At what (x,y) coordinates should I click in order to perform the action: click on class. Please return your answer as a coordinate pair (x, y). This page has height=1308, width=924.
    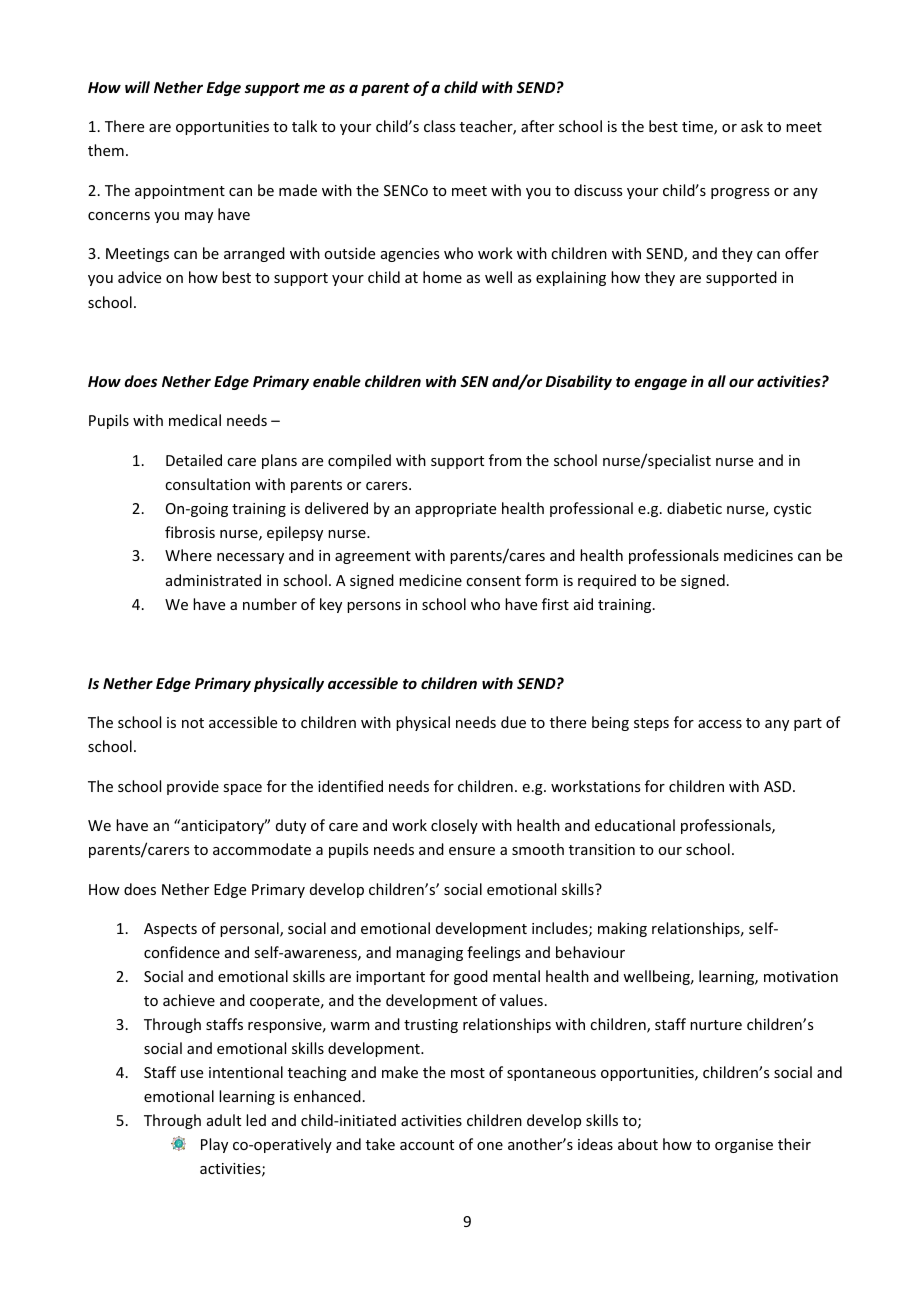
    Looking at the image, I should click on (439, 126).
